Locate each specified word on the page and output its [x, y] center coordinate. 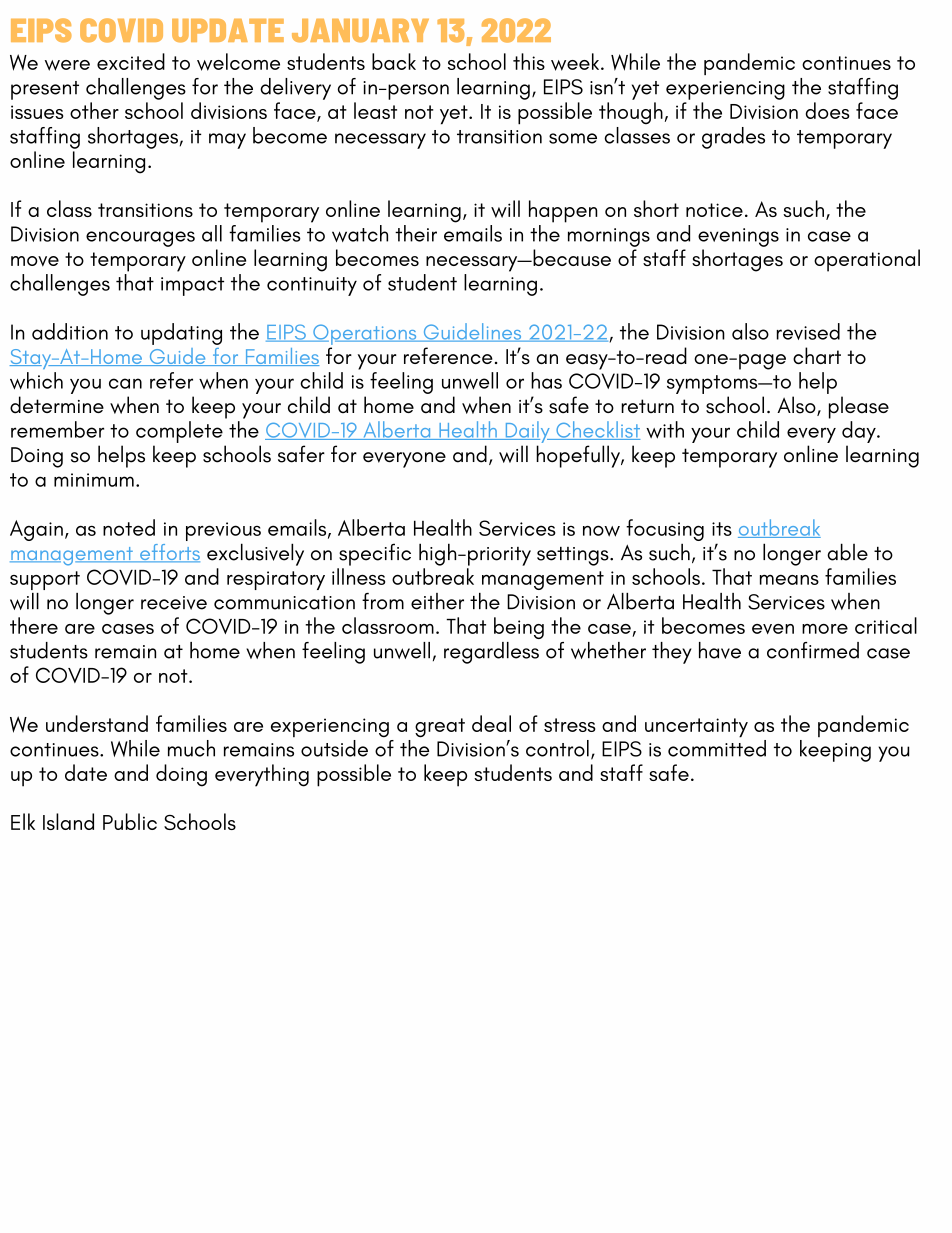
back [394, 61]
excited [131, 61]
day [860, 432]
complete [179, 432]
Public [130, 821]
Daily [527, 432]
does [828, 110]
